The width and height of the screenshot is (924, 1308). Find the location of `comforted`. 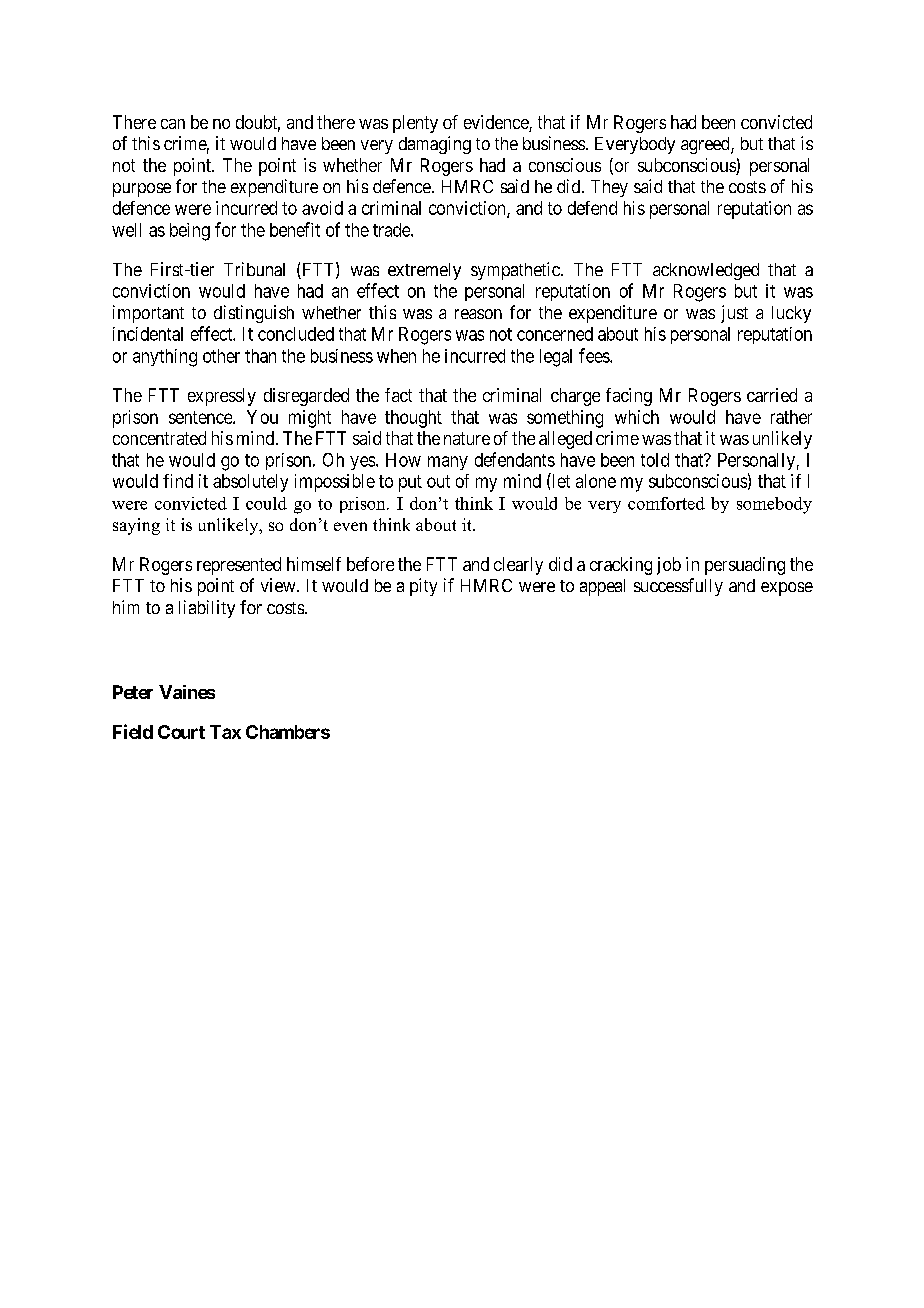

comforted is located at coordinates (666, 503).
